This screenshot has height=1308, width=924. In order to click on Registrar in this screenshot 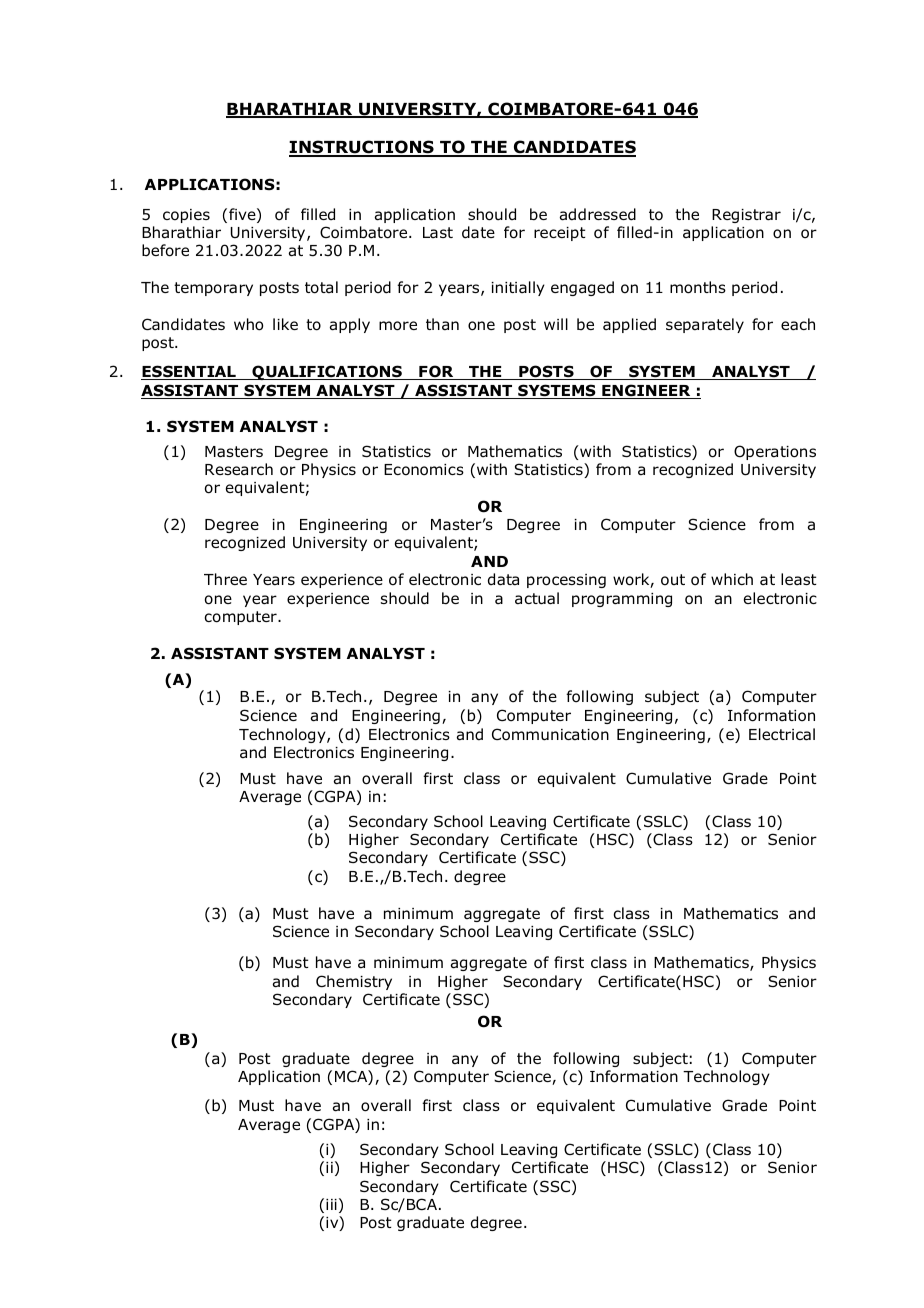, I will do `click(746, 216)`.
